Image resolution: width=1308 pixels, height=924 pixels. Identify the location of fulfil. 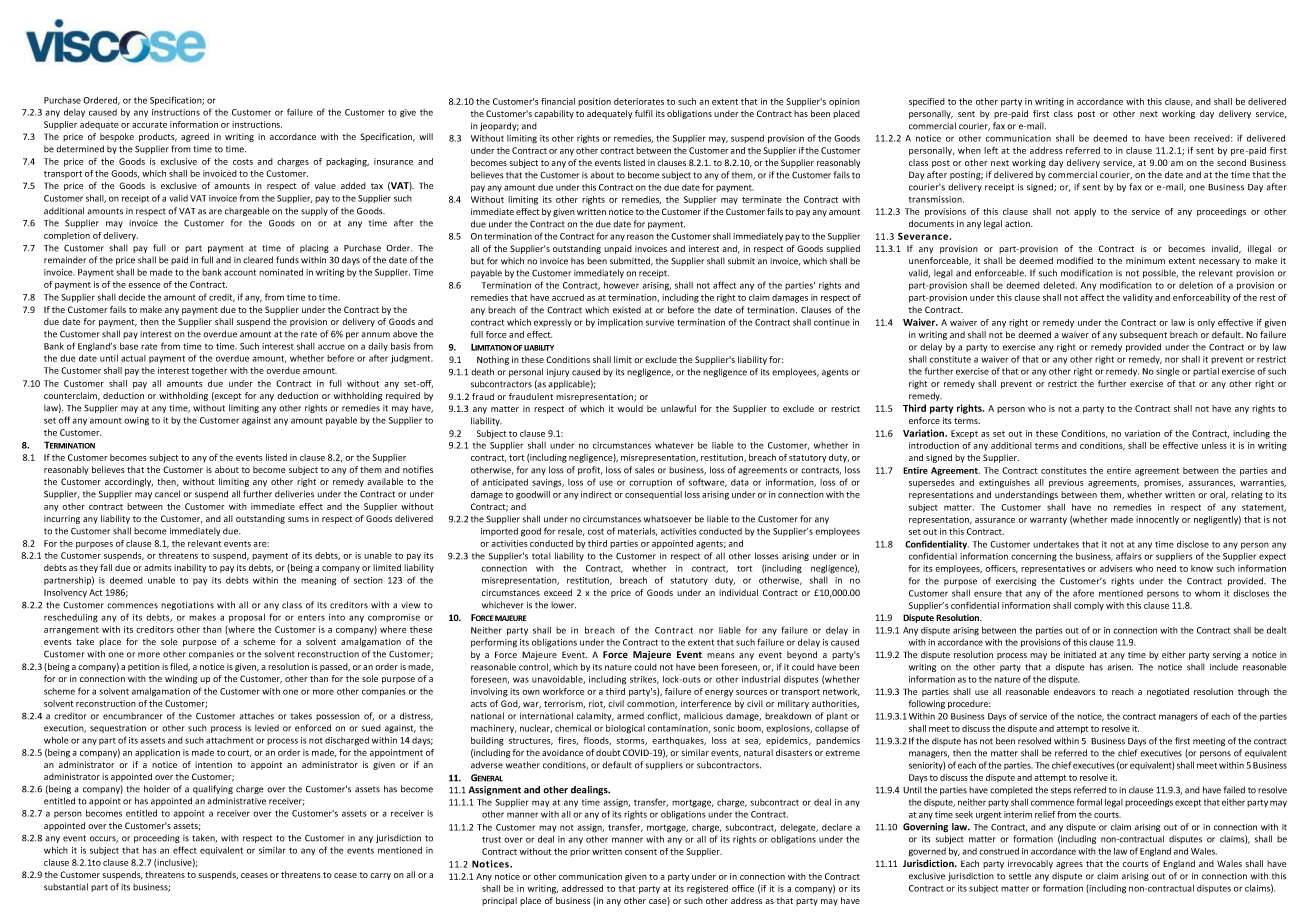
(644, 113).
